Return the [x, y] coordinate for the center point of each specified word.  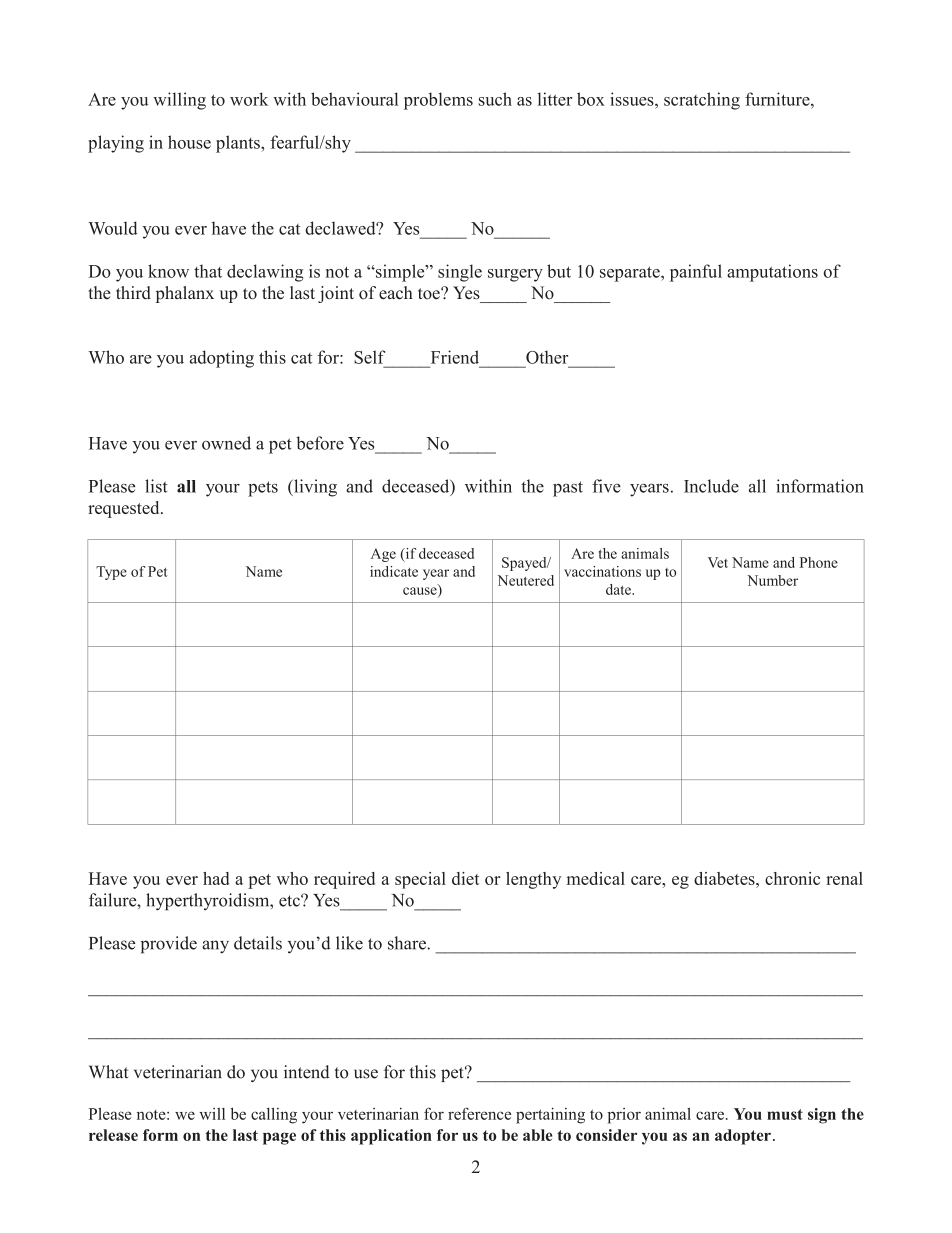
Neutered [525, 580]
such [495, 99]
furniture [778, 99]
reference [479, 1113]
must [785, 1114]
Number [772, 580]
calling [274, 1115]
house [189, 142]
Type [111, 573]
